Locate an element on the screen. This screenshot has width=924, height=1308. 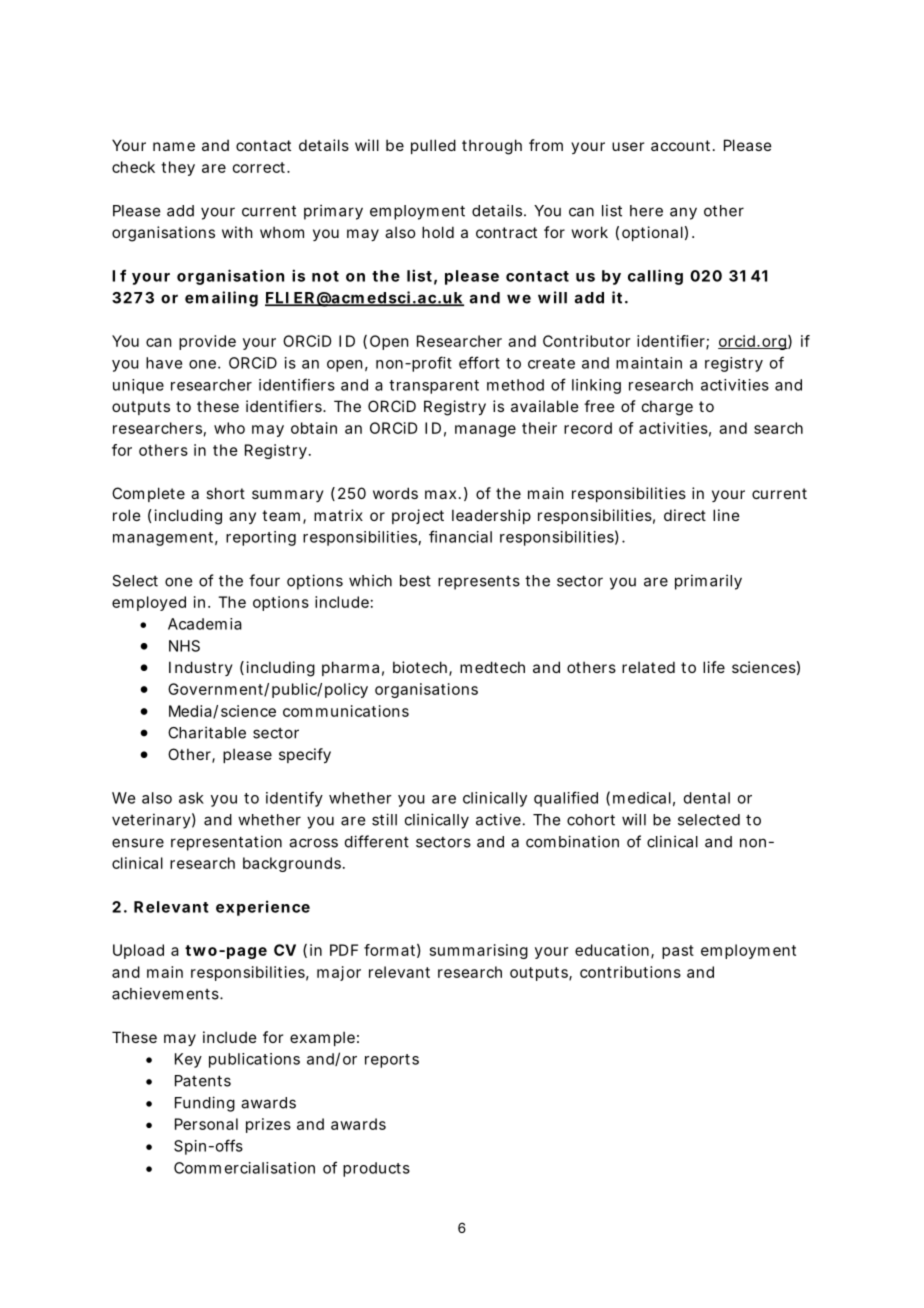
medical is located at coordinates (642, 798).
